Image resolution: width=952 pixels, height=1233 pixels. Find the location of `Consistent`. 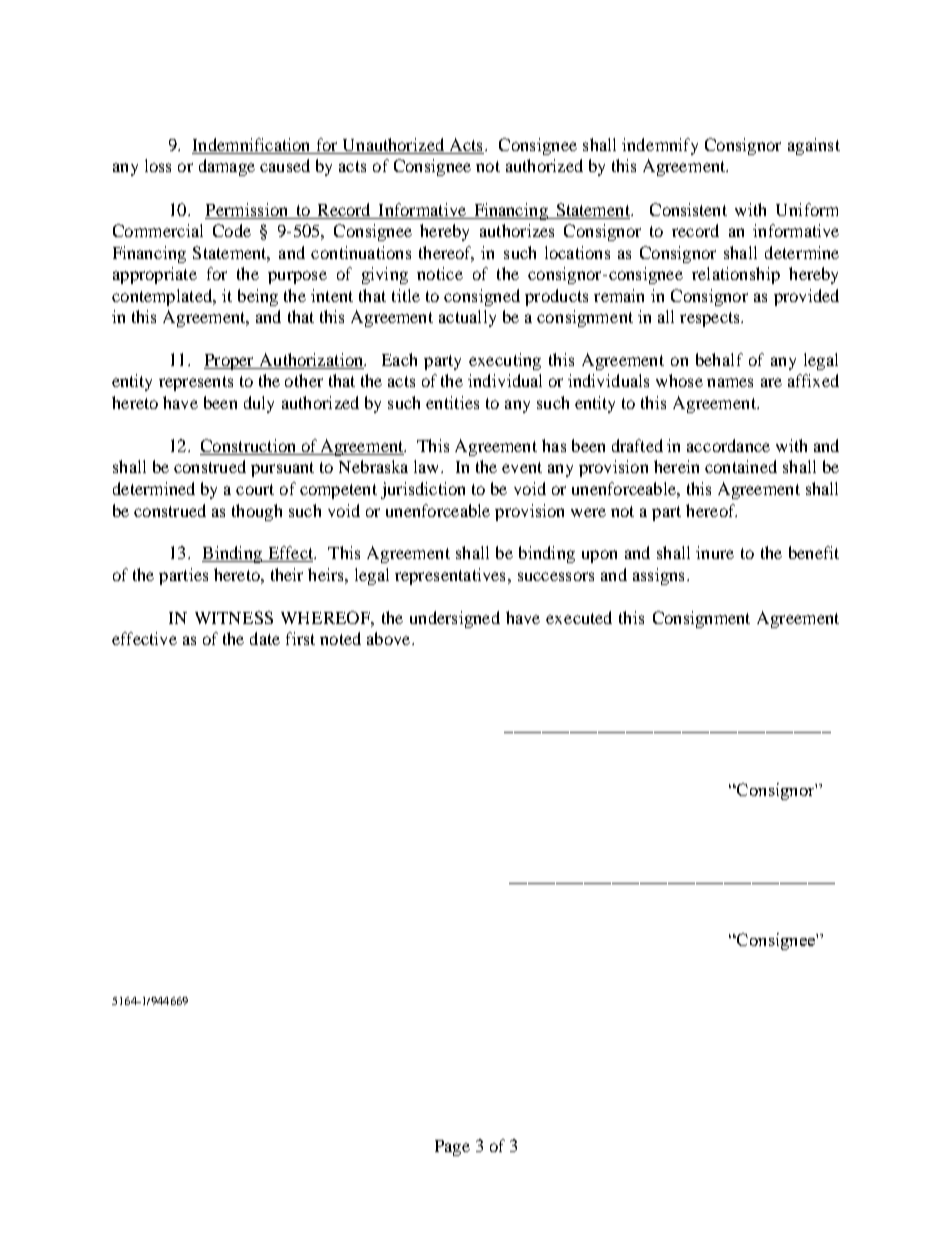

Consistent is located at coordinates (688, 209).
